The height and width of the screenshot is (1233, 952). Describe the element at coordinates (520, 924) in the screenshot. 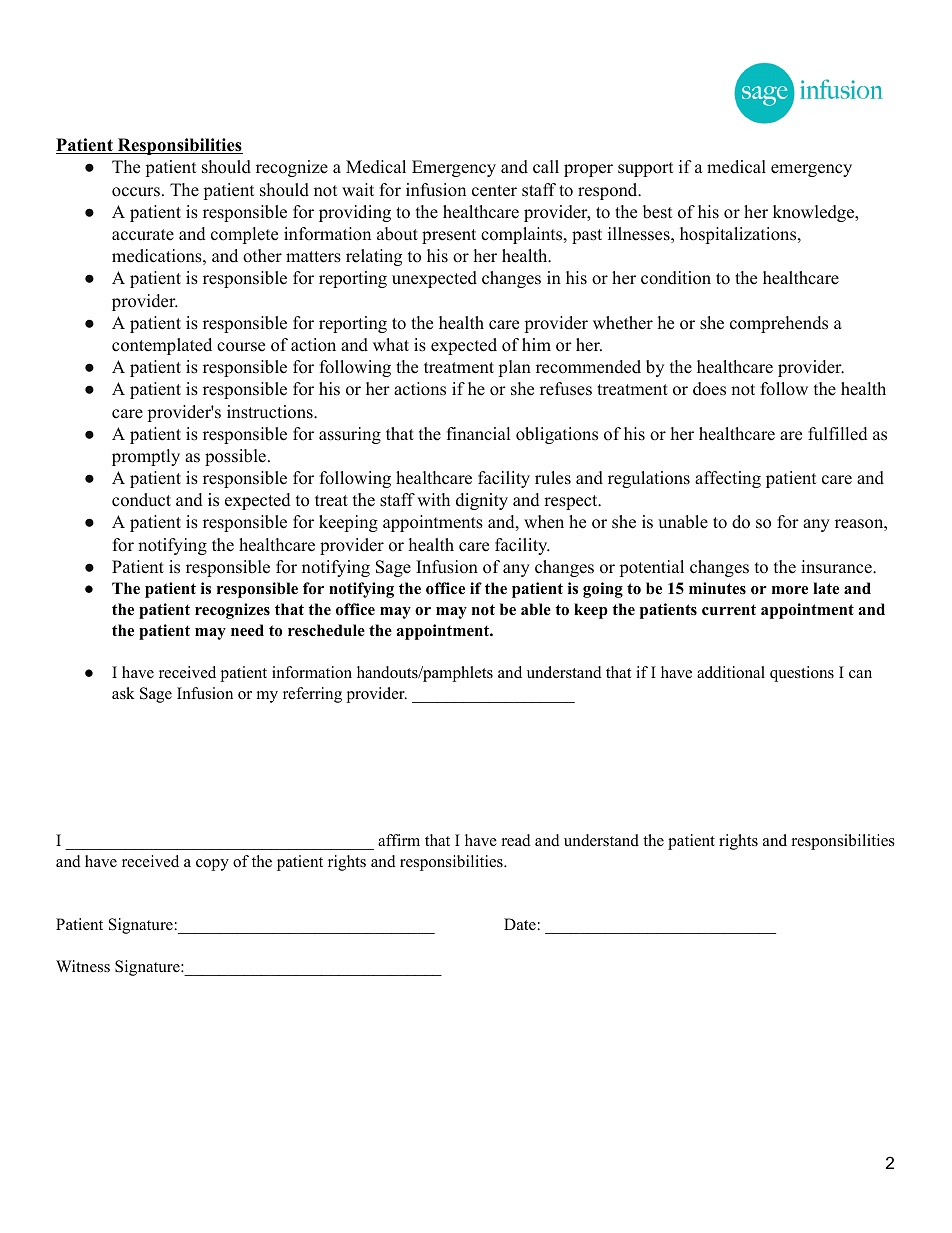

I see `Date` at that location.
